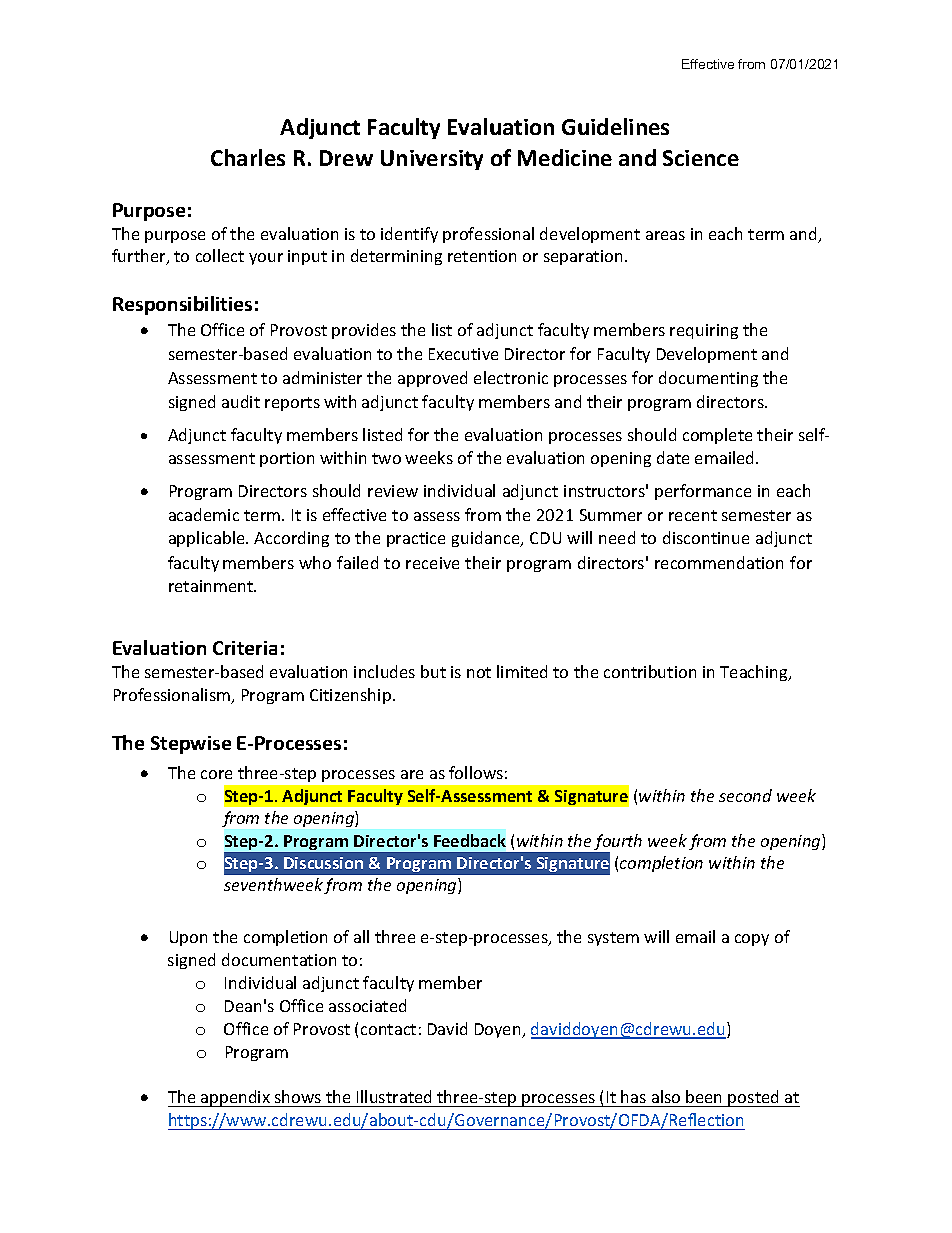 The width and height of the screenshot is (952, 1233). I want to click on second, so click(745, 795).
